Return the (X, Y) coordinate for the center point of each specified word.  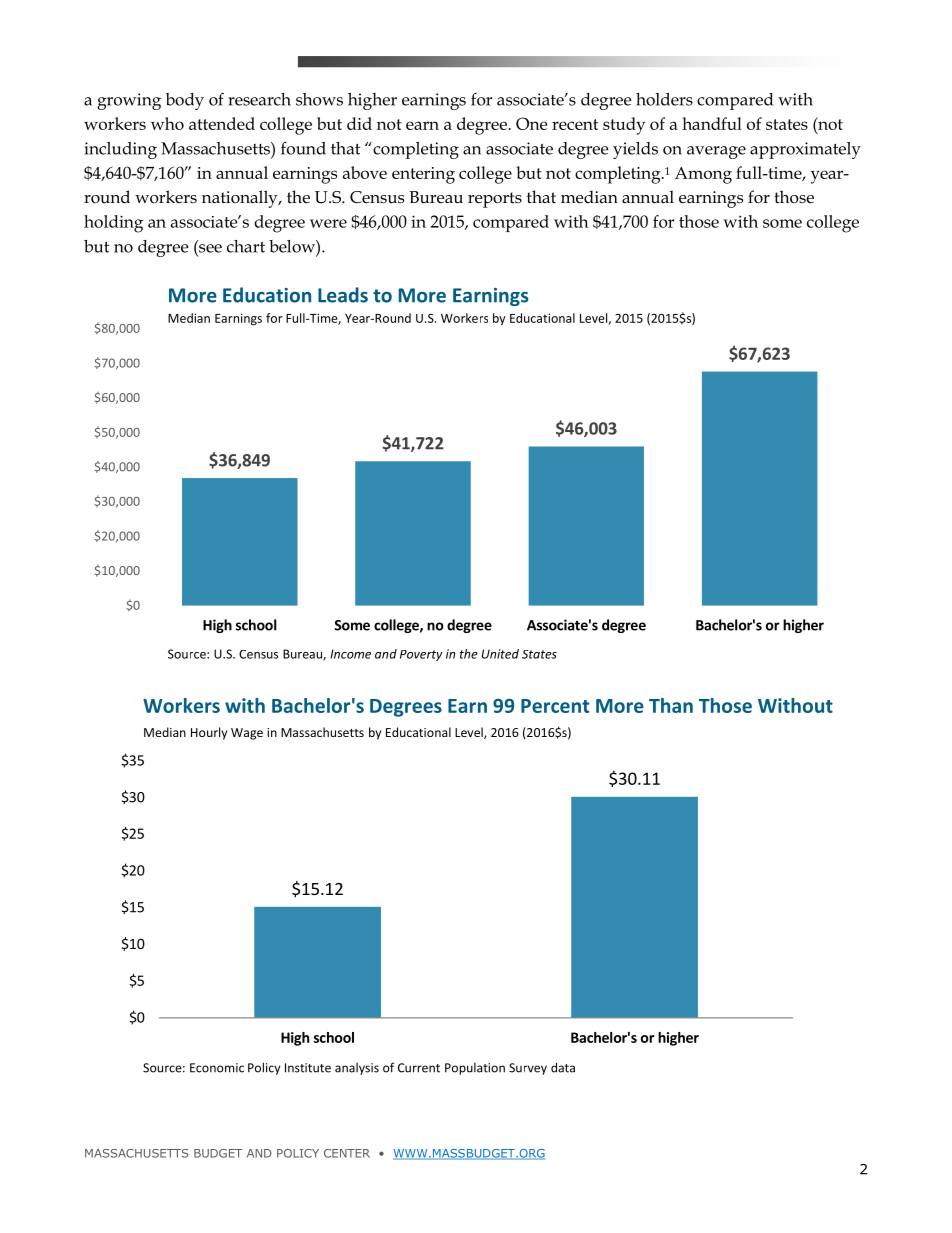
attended (222, 123)
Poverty (421, 655)
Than (671, 705)
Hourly (209, 733)
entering (423, 175)
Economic (217, 1068)
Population (475, 1069)
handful (712, 123)
